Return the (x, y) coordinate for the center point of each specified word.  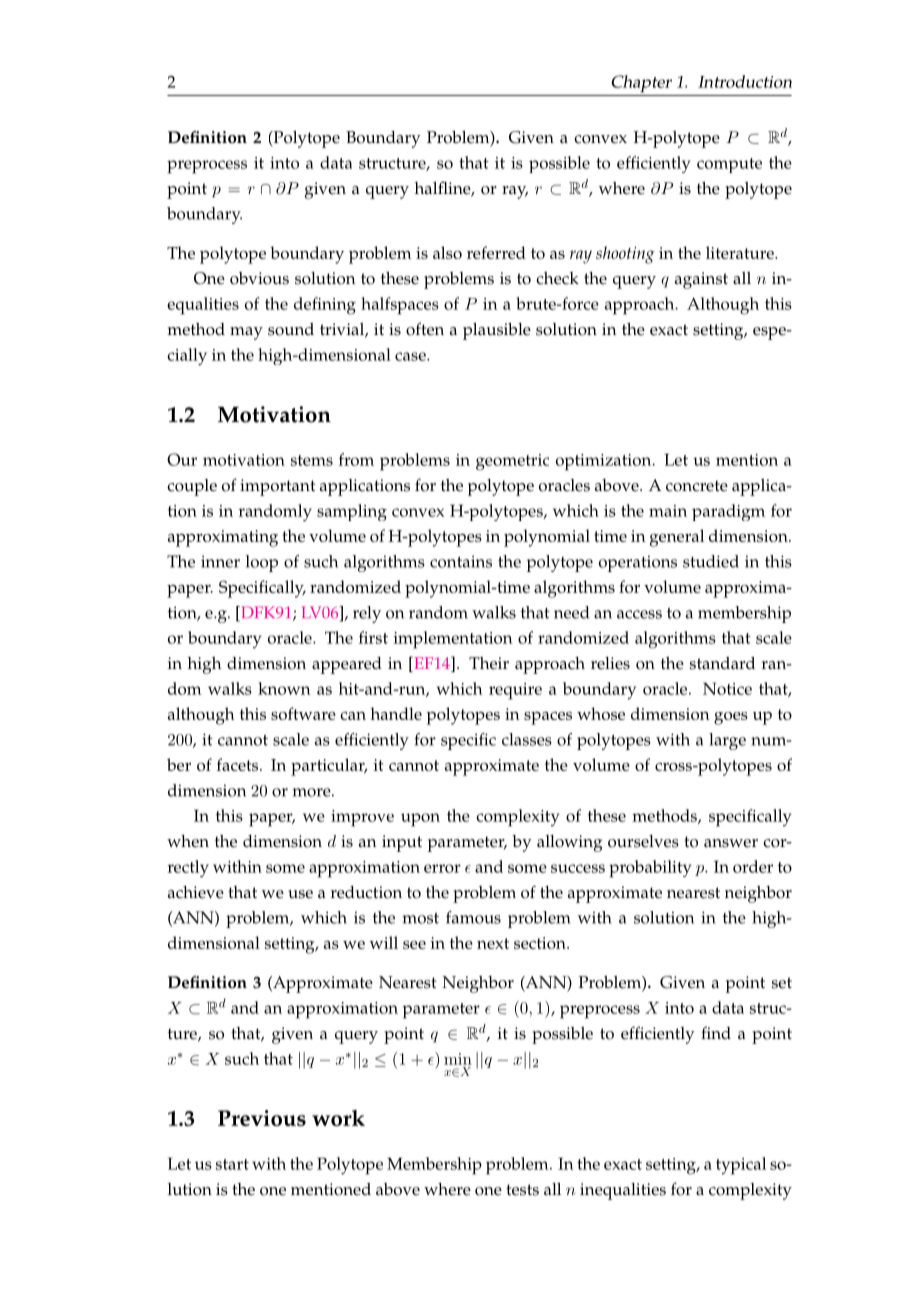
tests (522, 1190)
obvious (259, 278)
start (232, 1164)
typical (741, 1166)
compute (729, 165)
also (447, 252)
